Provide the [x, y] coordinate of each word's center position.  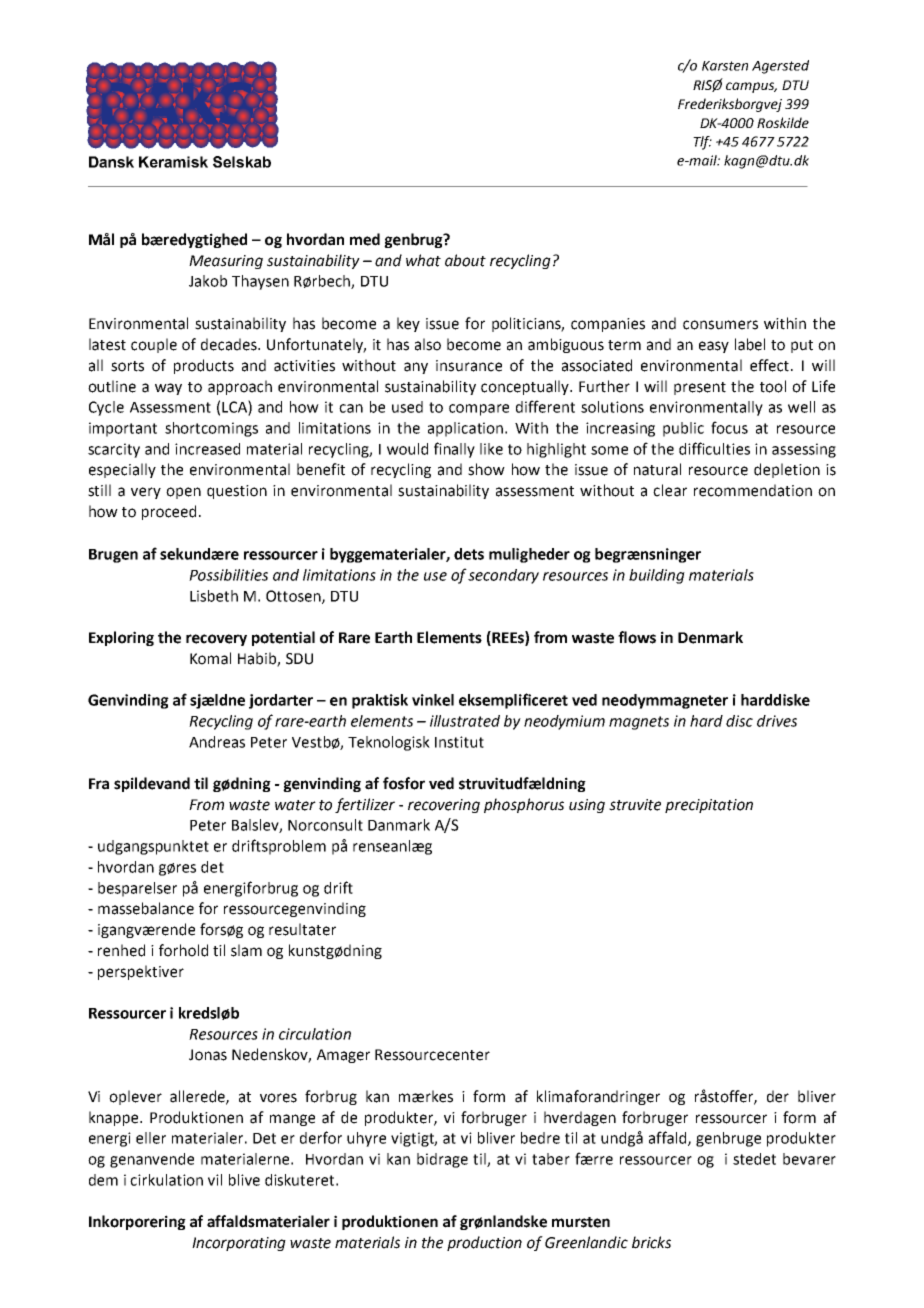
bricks [651, 1242]
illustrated [465, 721]
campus [751, 87]
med [365, 239]
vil [215, 1180]
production [484, 1243]
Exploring [121, 638]
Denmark [710, 637]
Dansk [111, 162]
